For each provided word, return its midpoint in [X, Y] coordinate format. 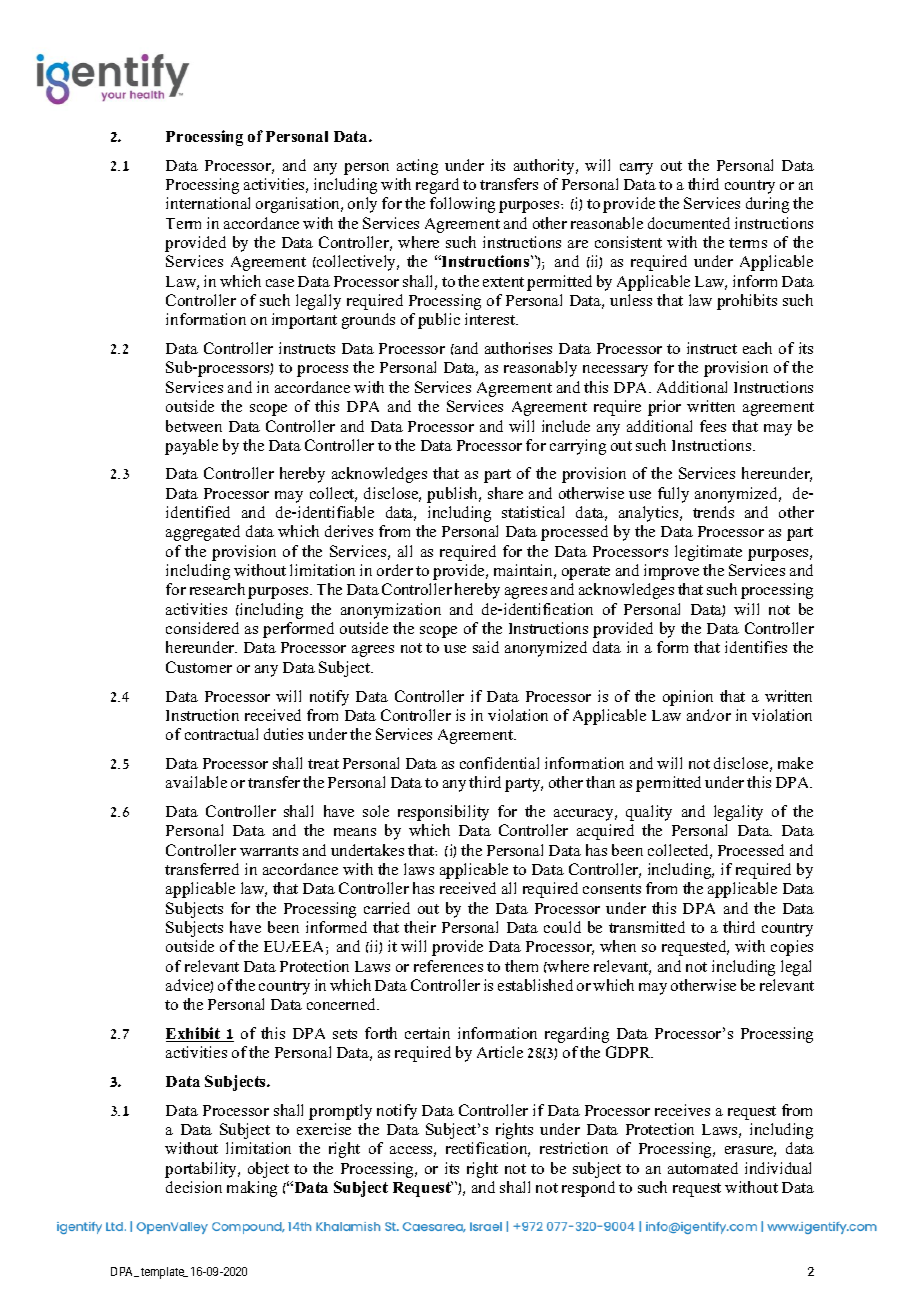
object [268, 1170]
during [767, 205]
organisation [299, 205]
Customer [199, 667]
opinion [688, 698]
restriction [574, 1148]
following [462, 205]
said [486, 647]
